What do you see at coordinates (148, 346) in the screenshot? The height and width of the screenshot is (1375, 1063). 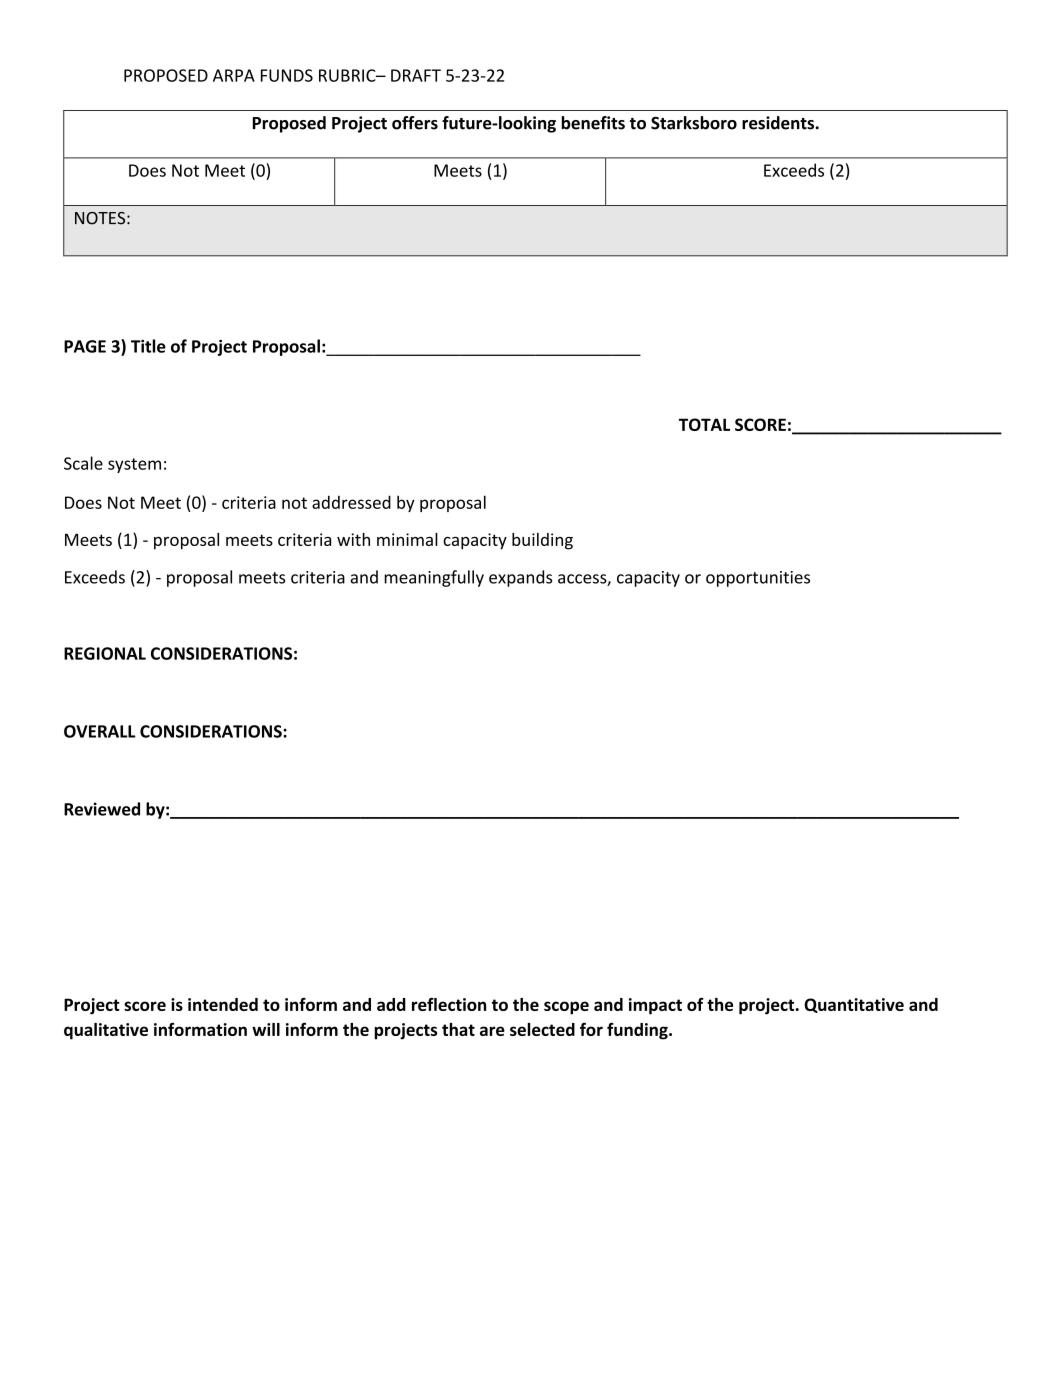 I see `Title` at bounding box center [148, 346].
